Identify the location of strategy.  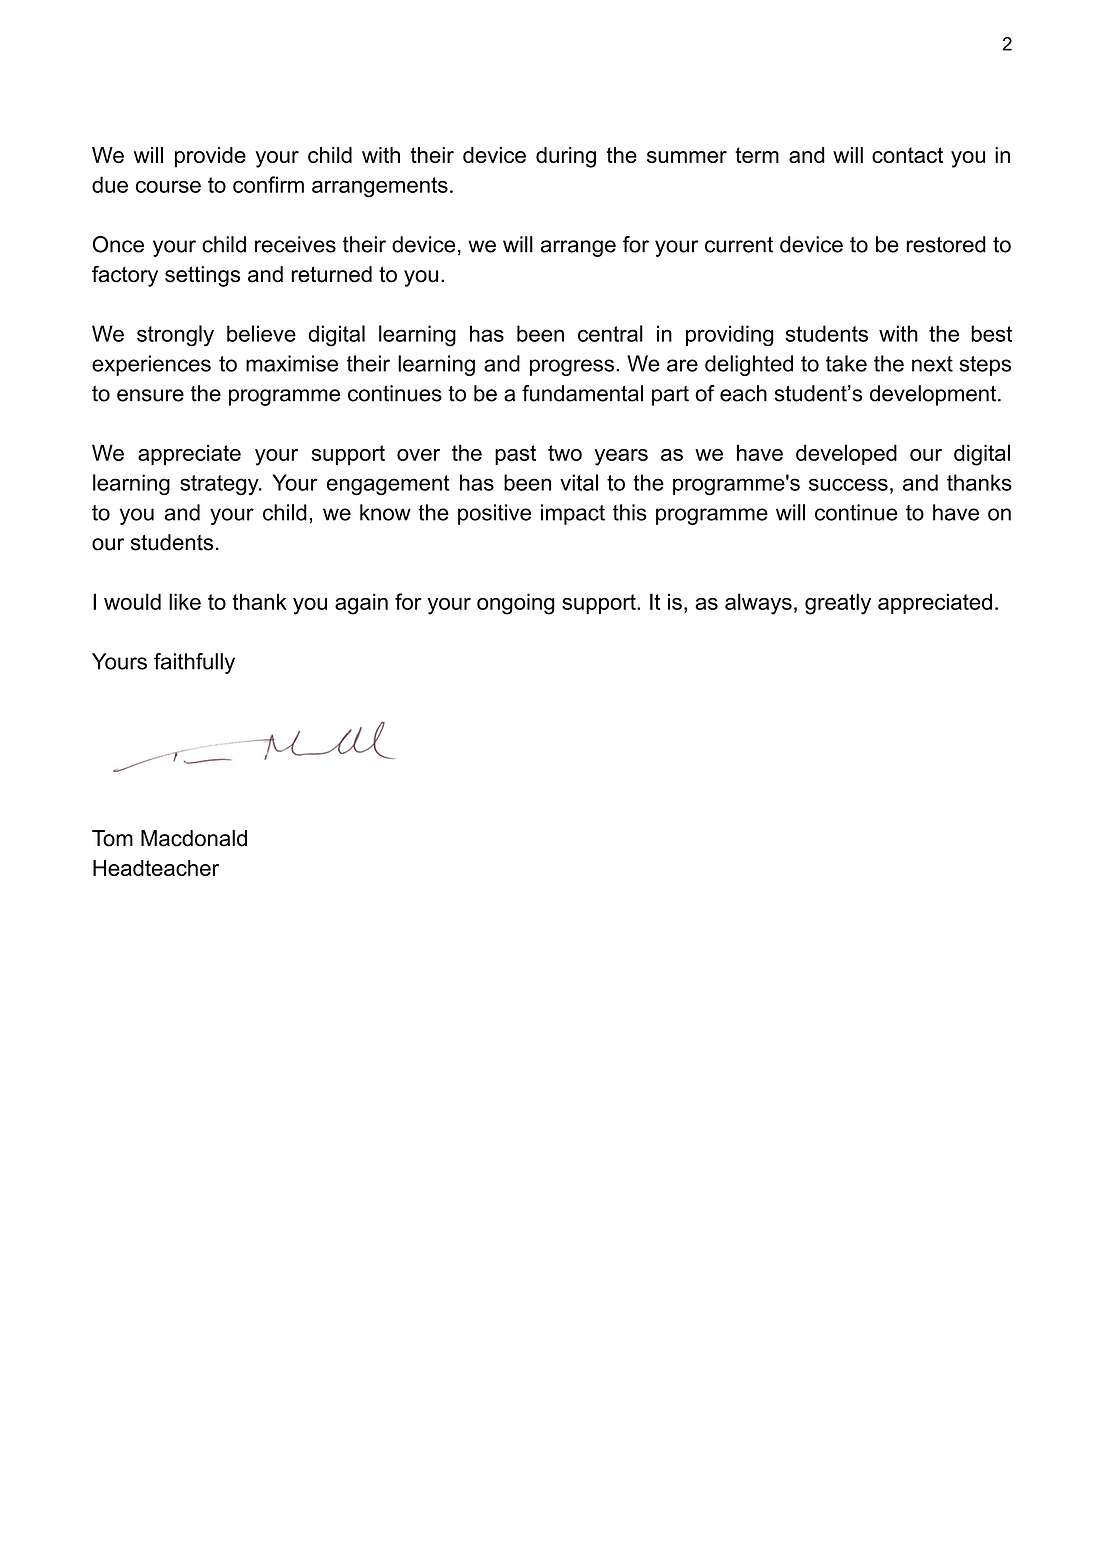
(220, 485).
